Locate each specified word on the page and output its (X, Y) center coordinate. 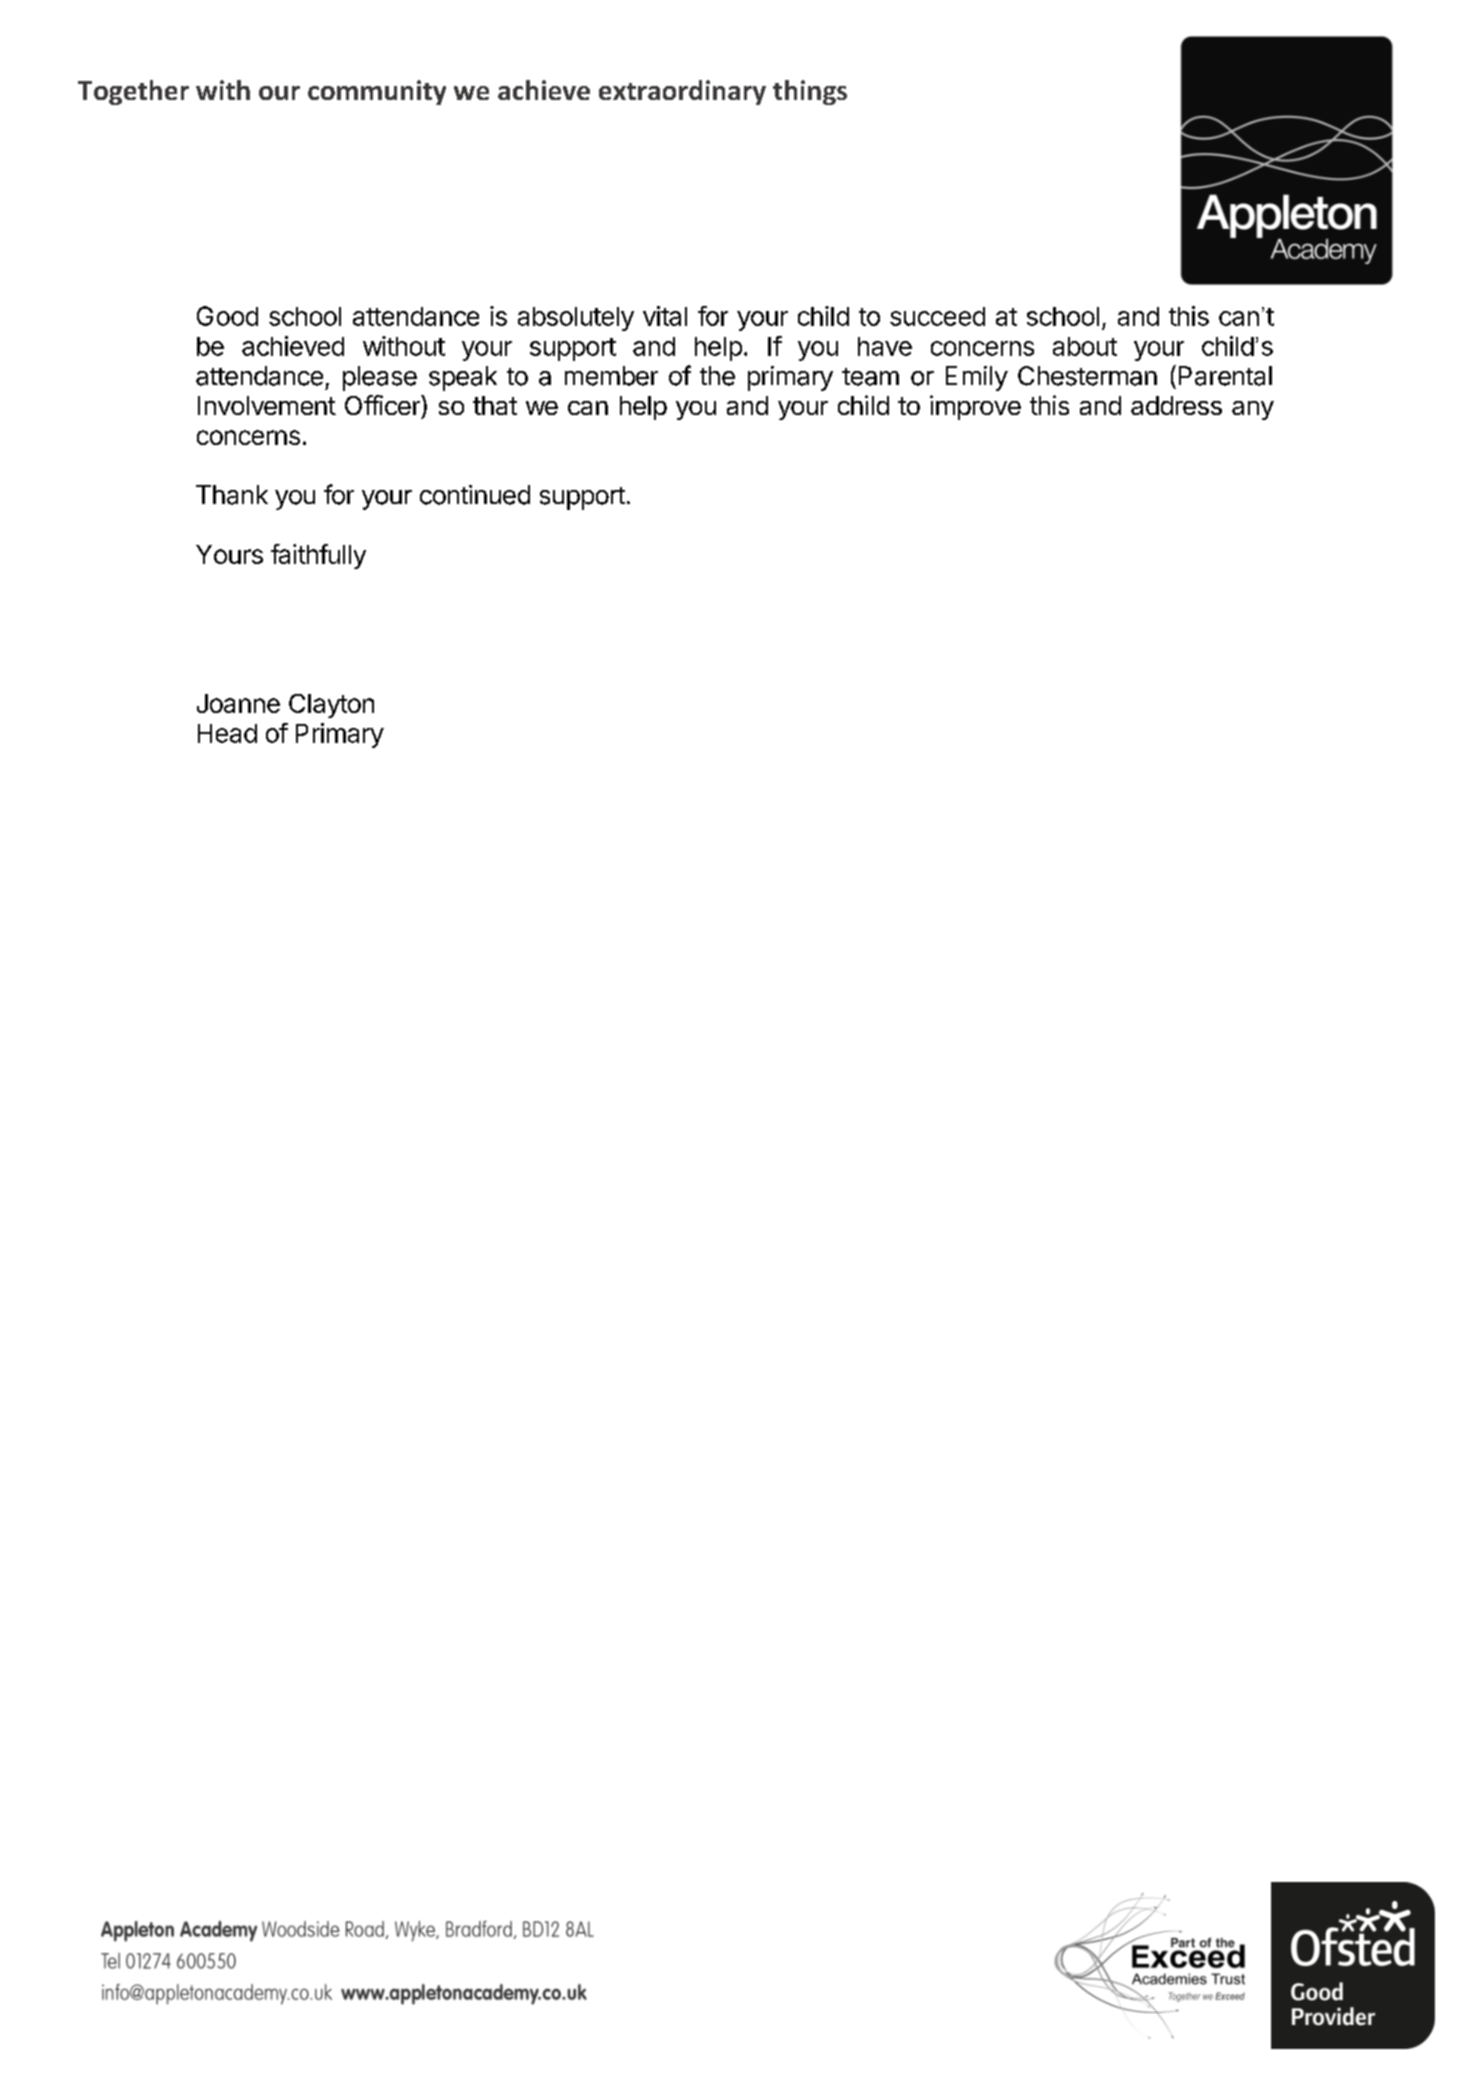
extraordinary (682, 92)
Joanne (238, 703)
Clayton (331, 706)
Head (227, 733)
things (810, 92)
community (377, 92)
